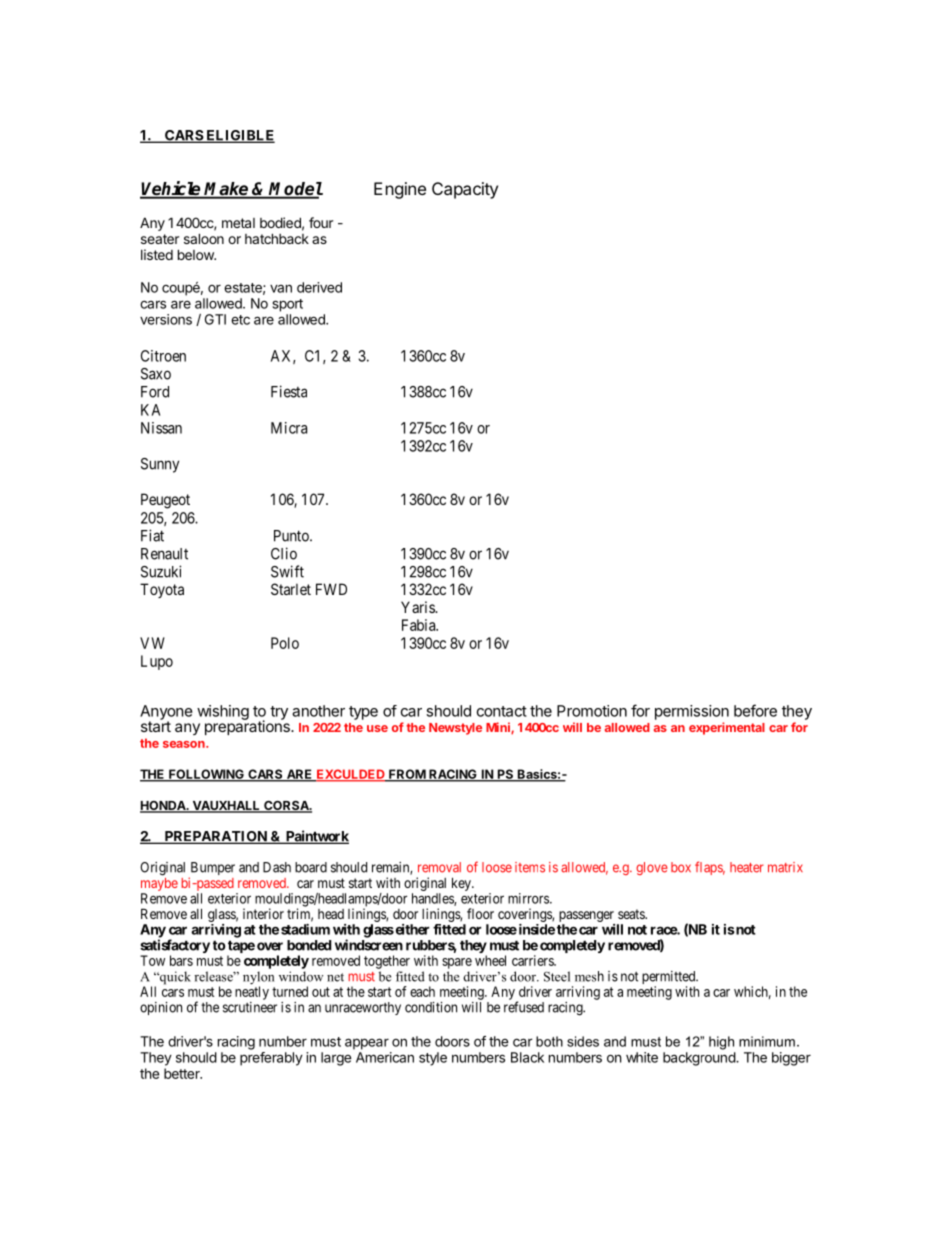 The height and width of the screenshot is (1233, 952). Describe the element at coordinates (239, 136) in the screenshot. I see `ELIGIBLE` at that location.
